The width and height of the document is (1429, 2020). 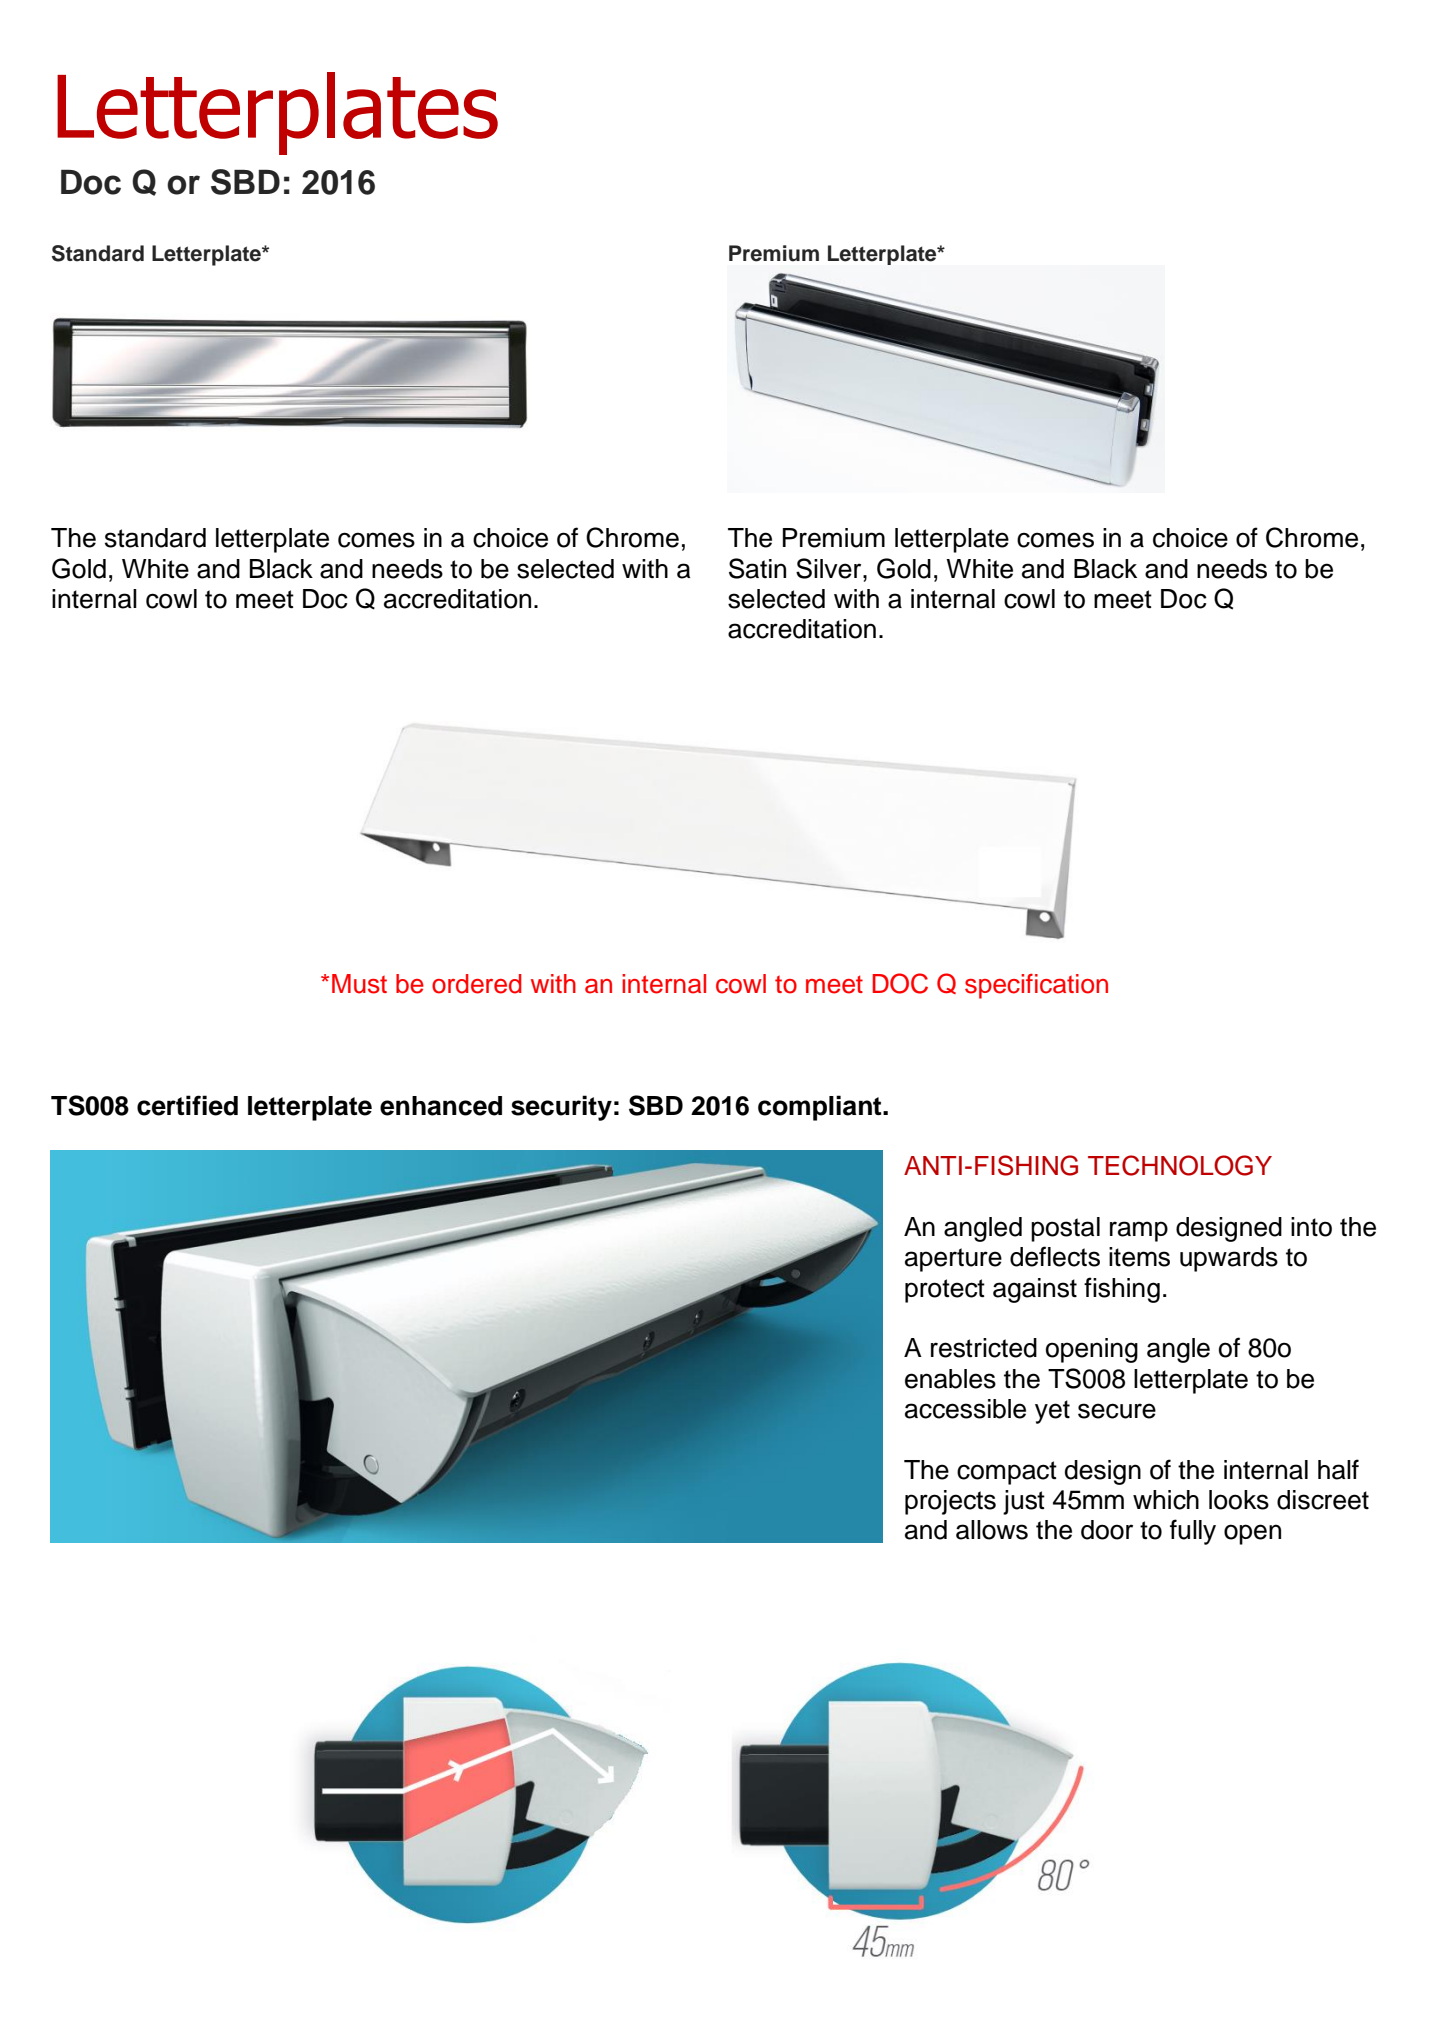 What do you see at coordinates (950, 1502) in the document?
I see `projects` at bounding box center [950, 1502].
